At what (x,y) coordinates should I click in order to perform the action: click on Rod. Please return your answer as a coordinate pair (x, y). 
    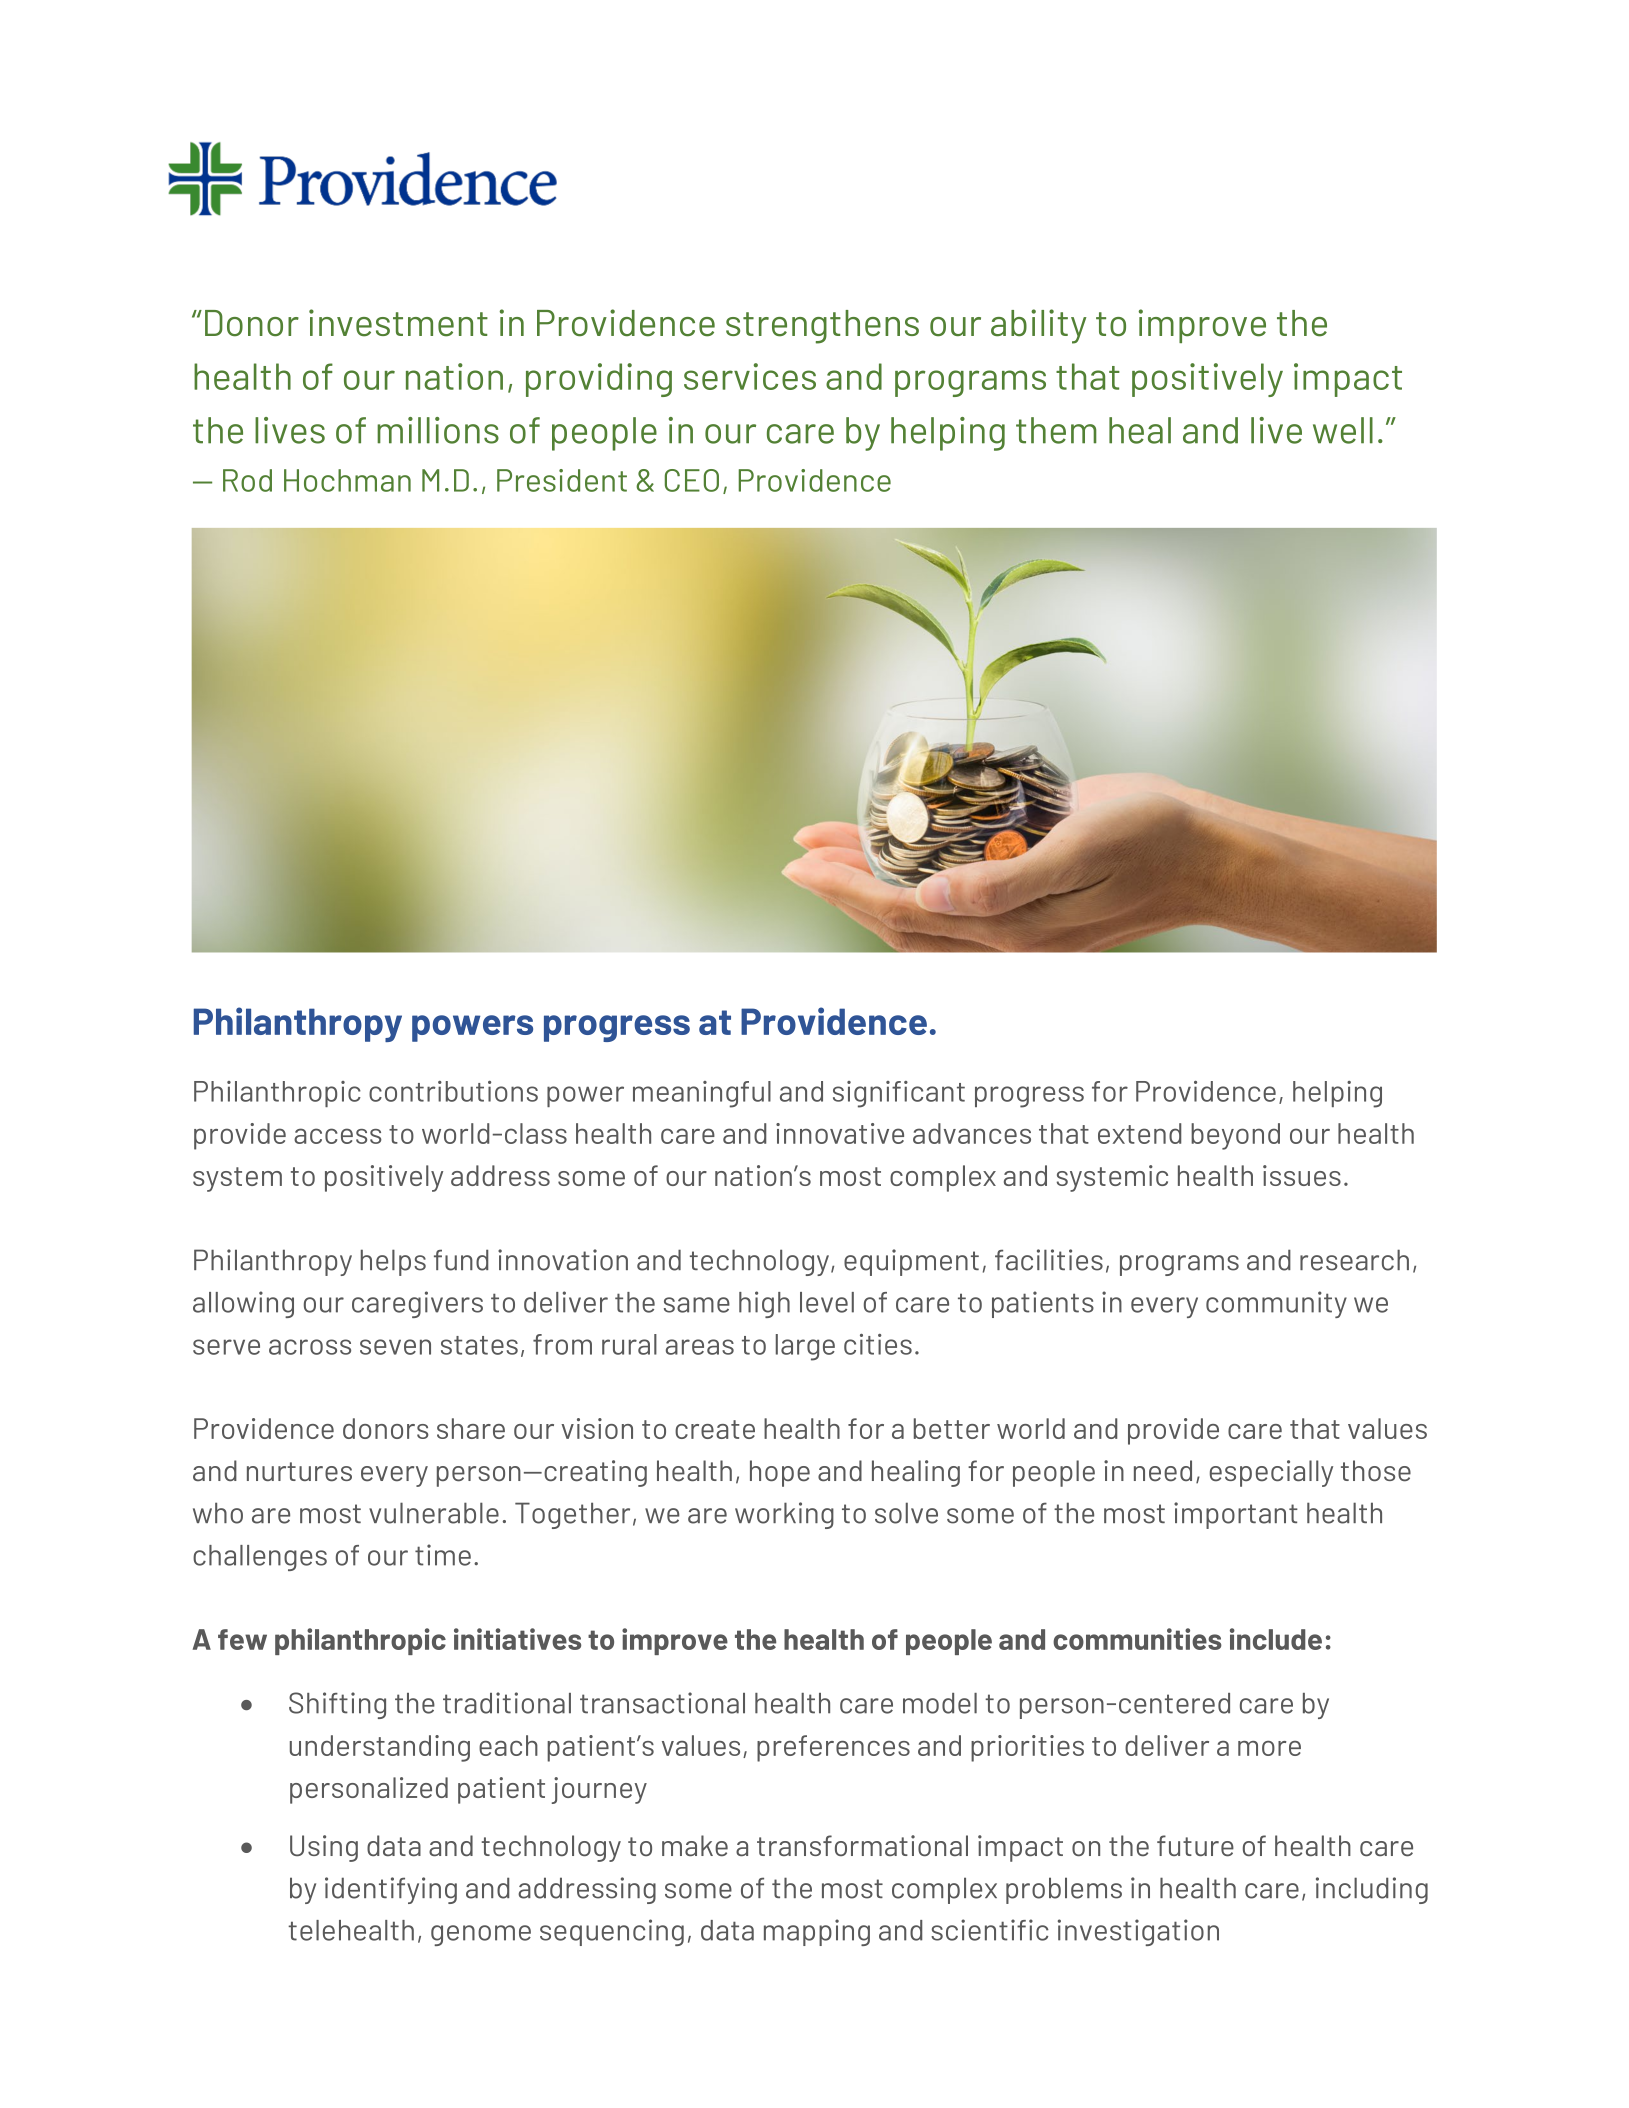
    Looking at the image, I should click on (247, 480).
